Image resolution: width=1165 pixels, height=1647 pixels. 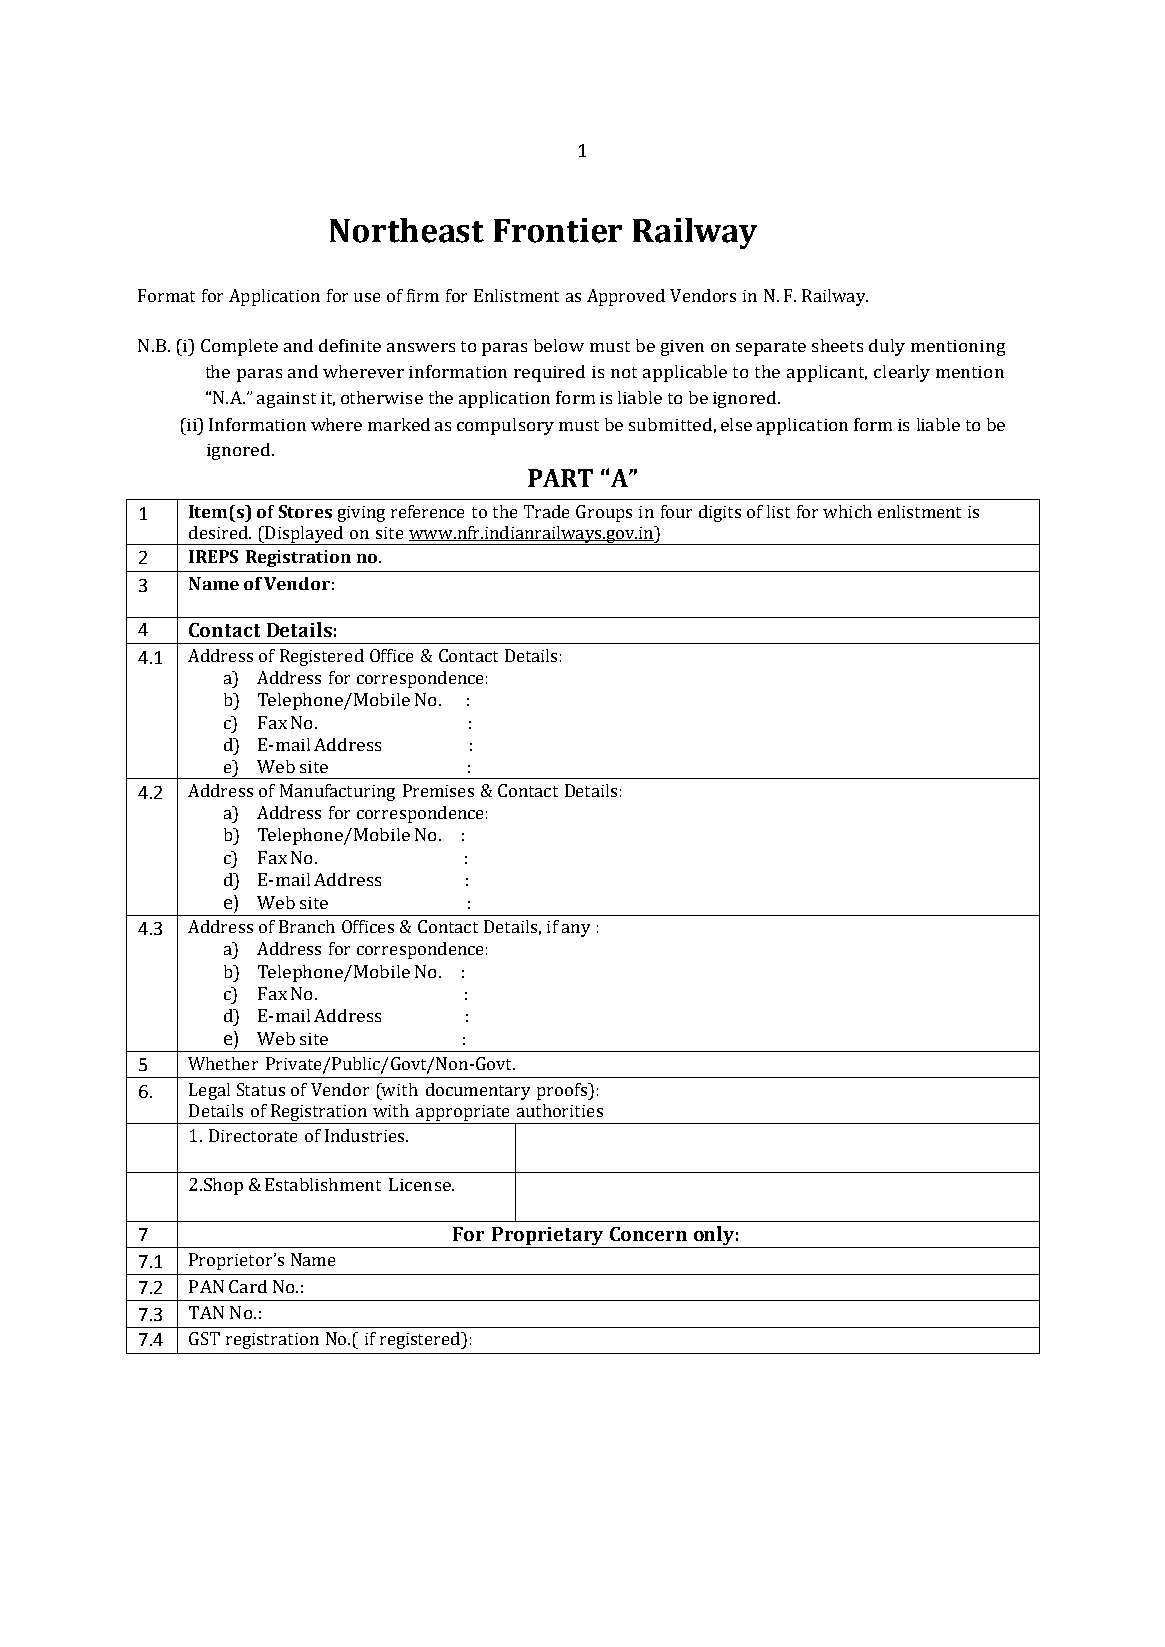 I want to click on any, so click(x=576, y=930).
